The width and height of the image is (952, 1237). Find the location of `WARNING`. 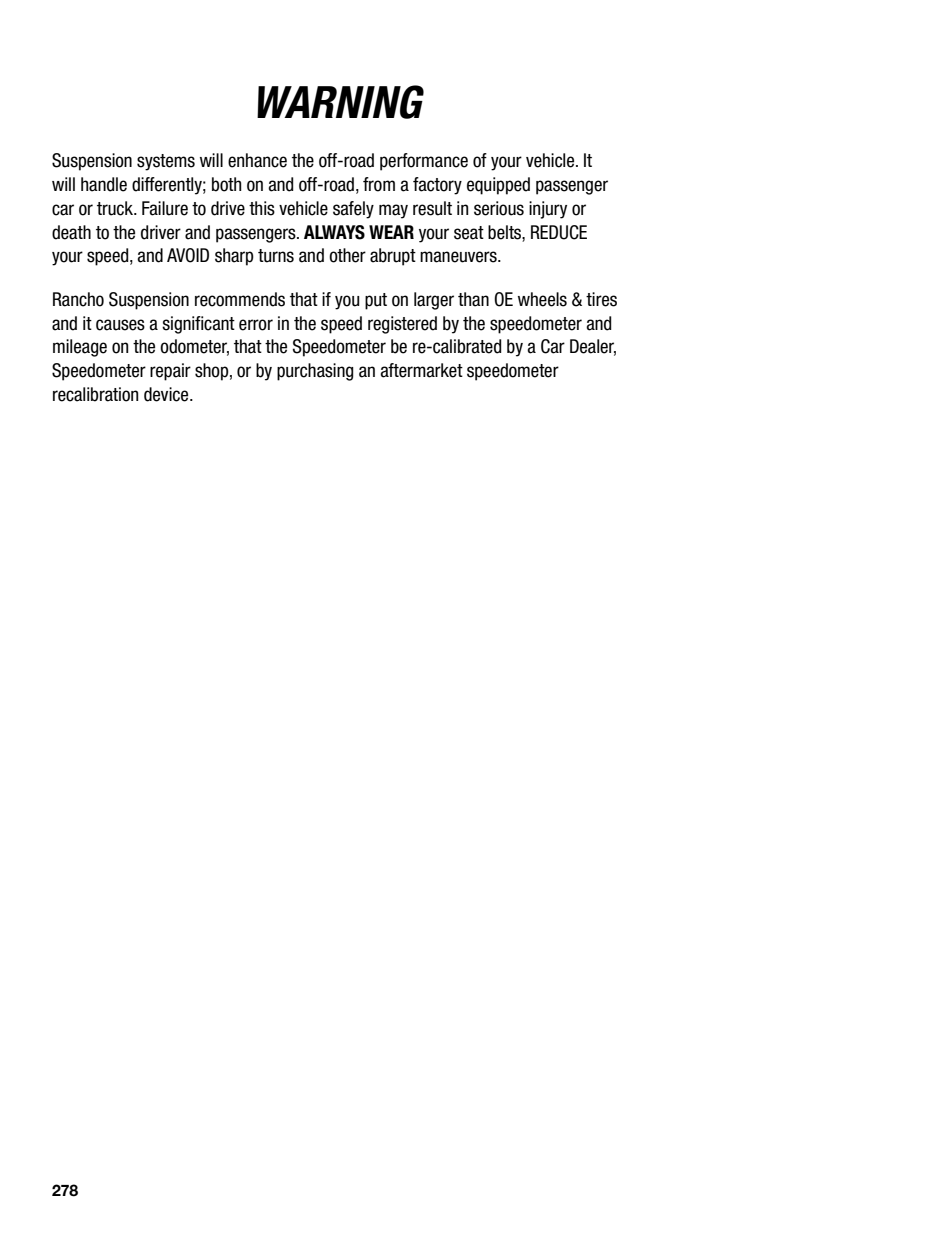

WARNING is located at coordinates (340, 102).
